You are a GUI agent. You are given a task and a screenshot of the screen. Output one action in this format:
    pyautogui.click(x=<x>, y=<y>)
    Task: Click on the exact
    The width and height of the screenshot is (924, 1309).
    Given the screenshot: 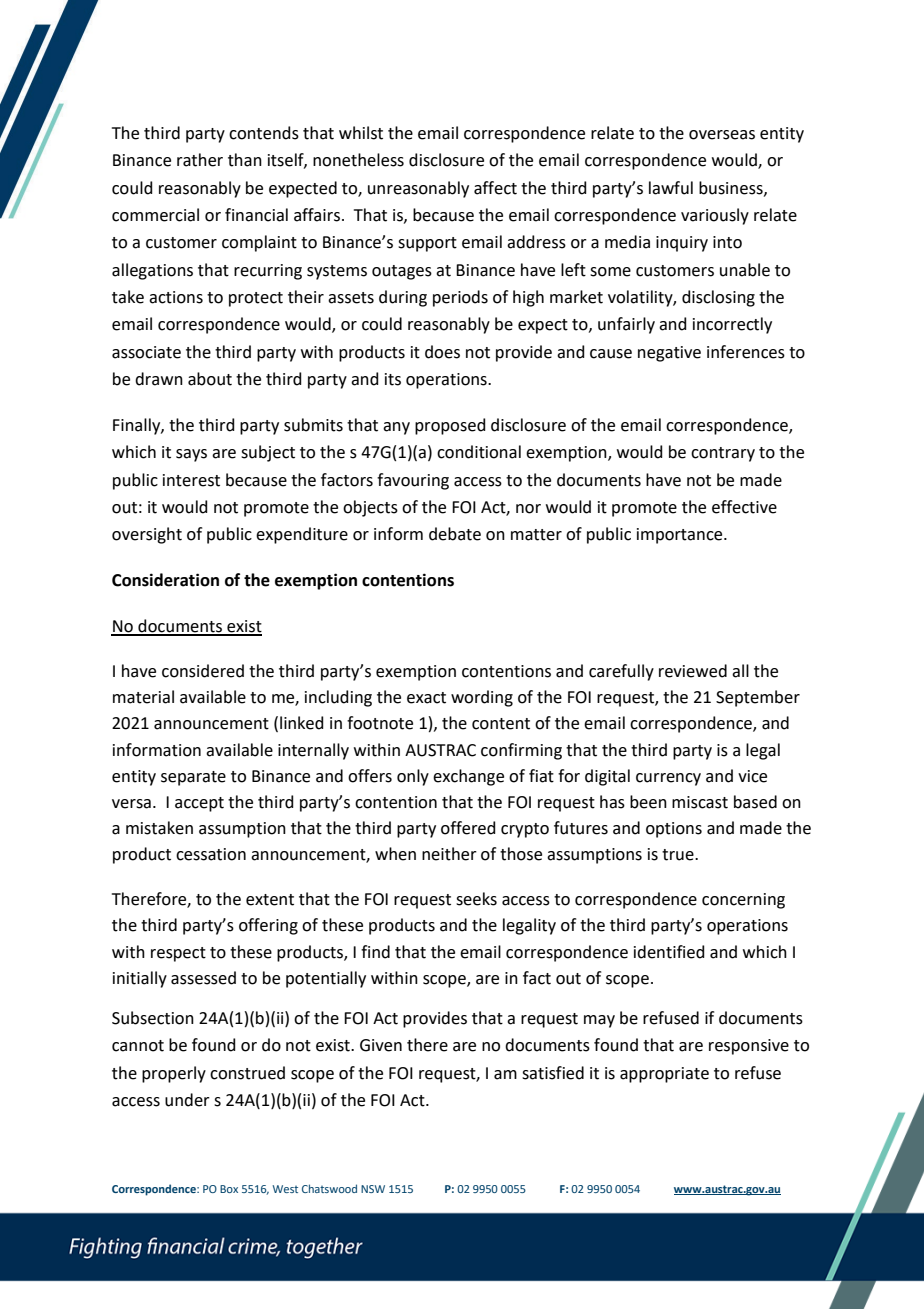 What is the action you would take?
    pyautogui.click(x=426, y=698)
